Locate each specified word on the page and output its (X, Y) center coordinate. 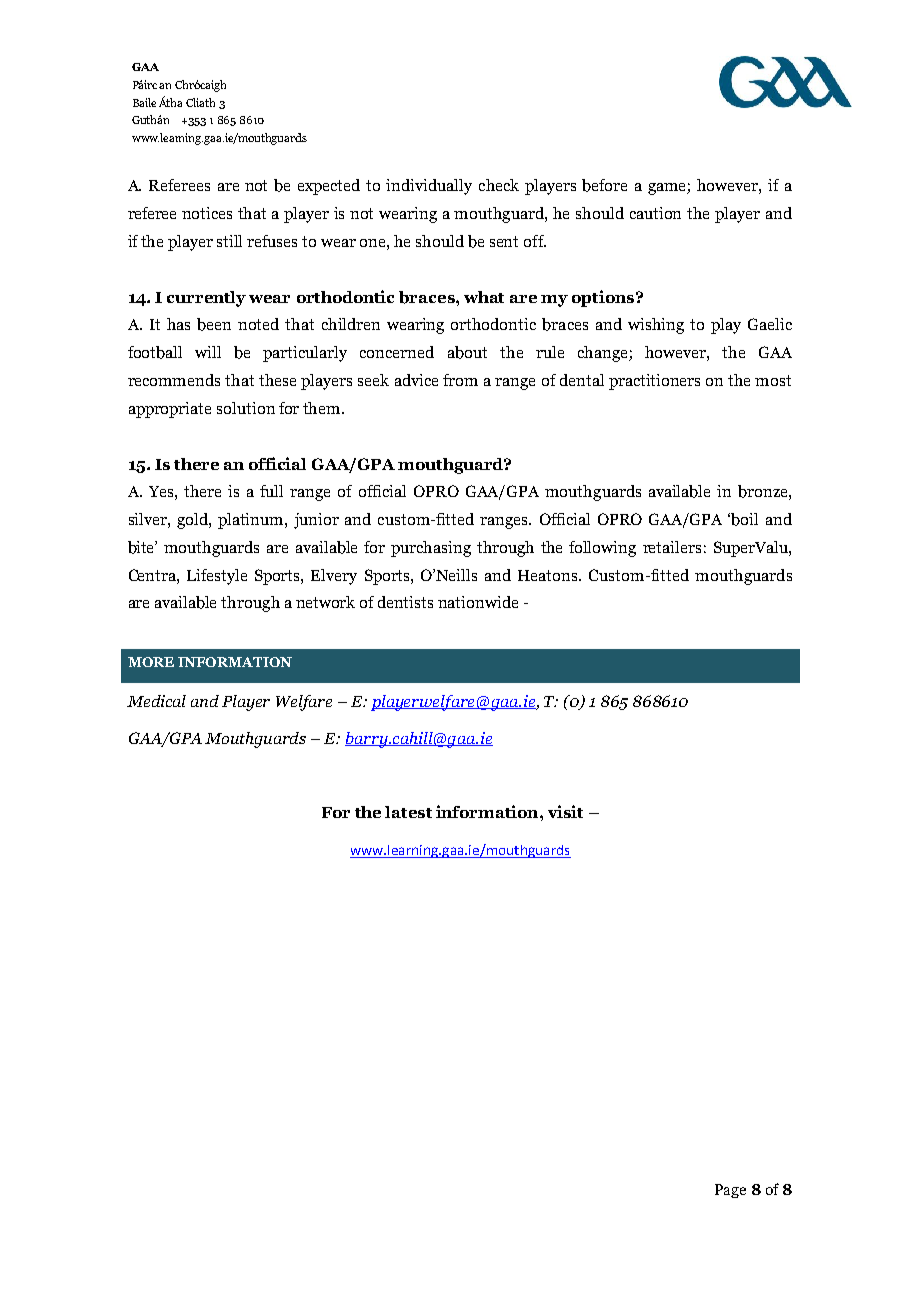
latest (408, 812)
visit (565, 811)
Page (730, 1191)
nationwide (478, 602)
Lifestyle (217, 577)
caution (655, 213)
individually (429, 187)
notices (207, 213)
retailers (672, 547)
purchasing (431, 549)
